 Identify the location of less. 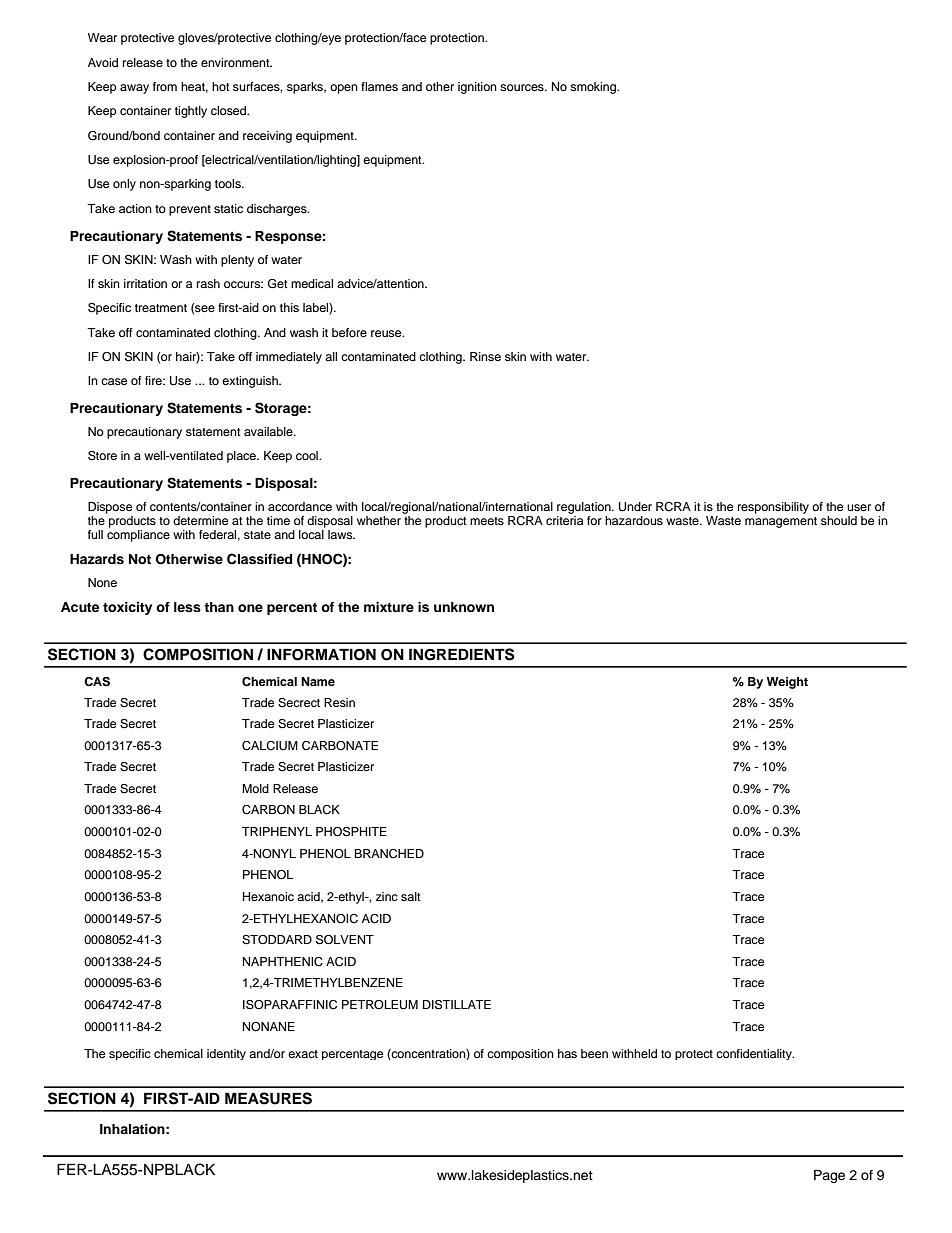
(187, 607).
